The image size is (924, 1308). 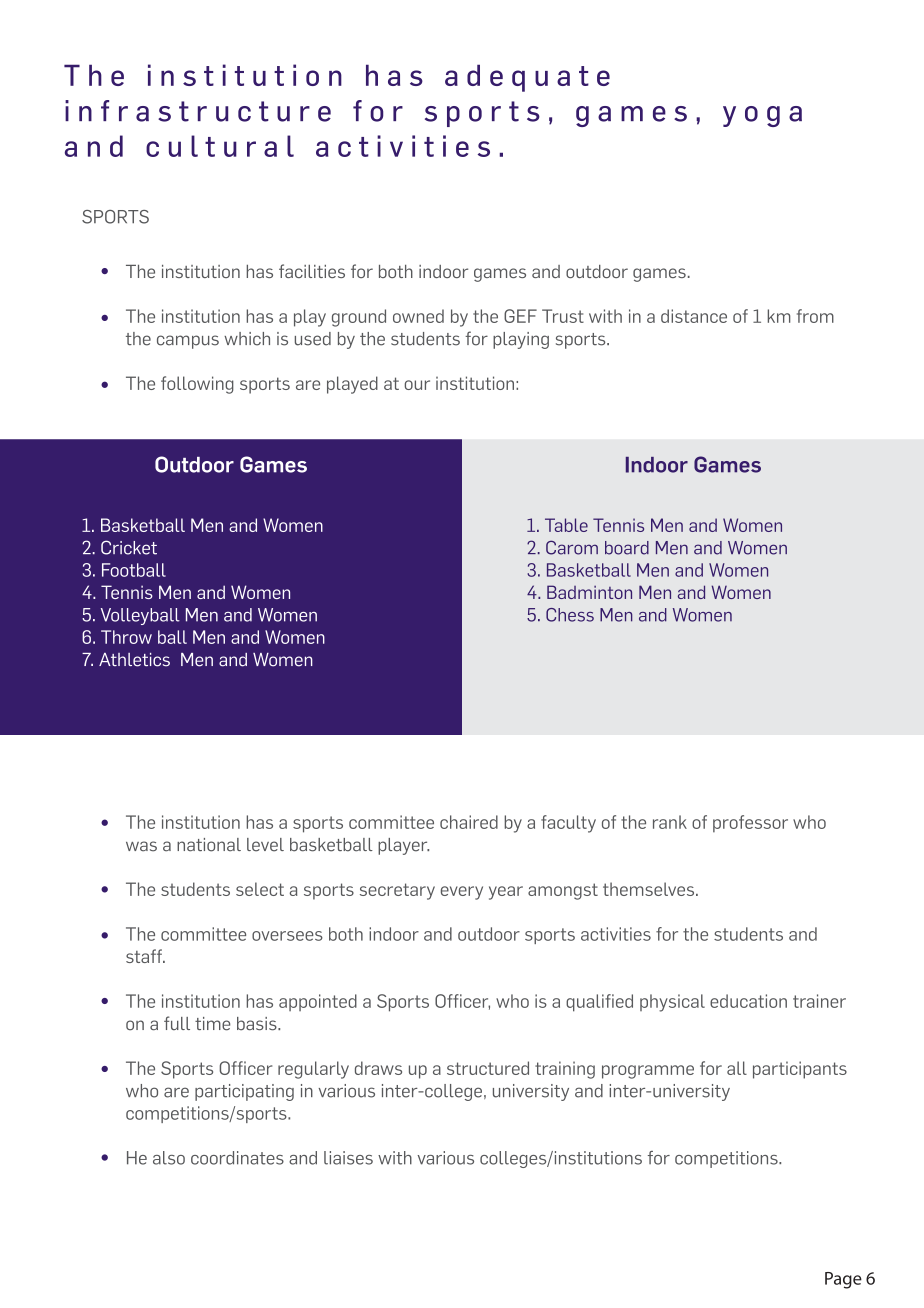 I want to click on adequate, so click(x=527, y=78).
